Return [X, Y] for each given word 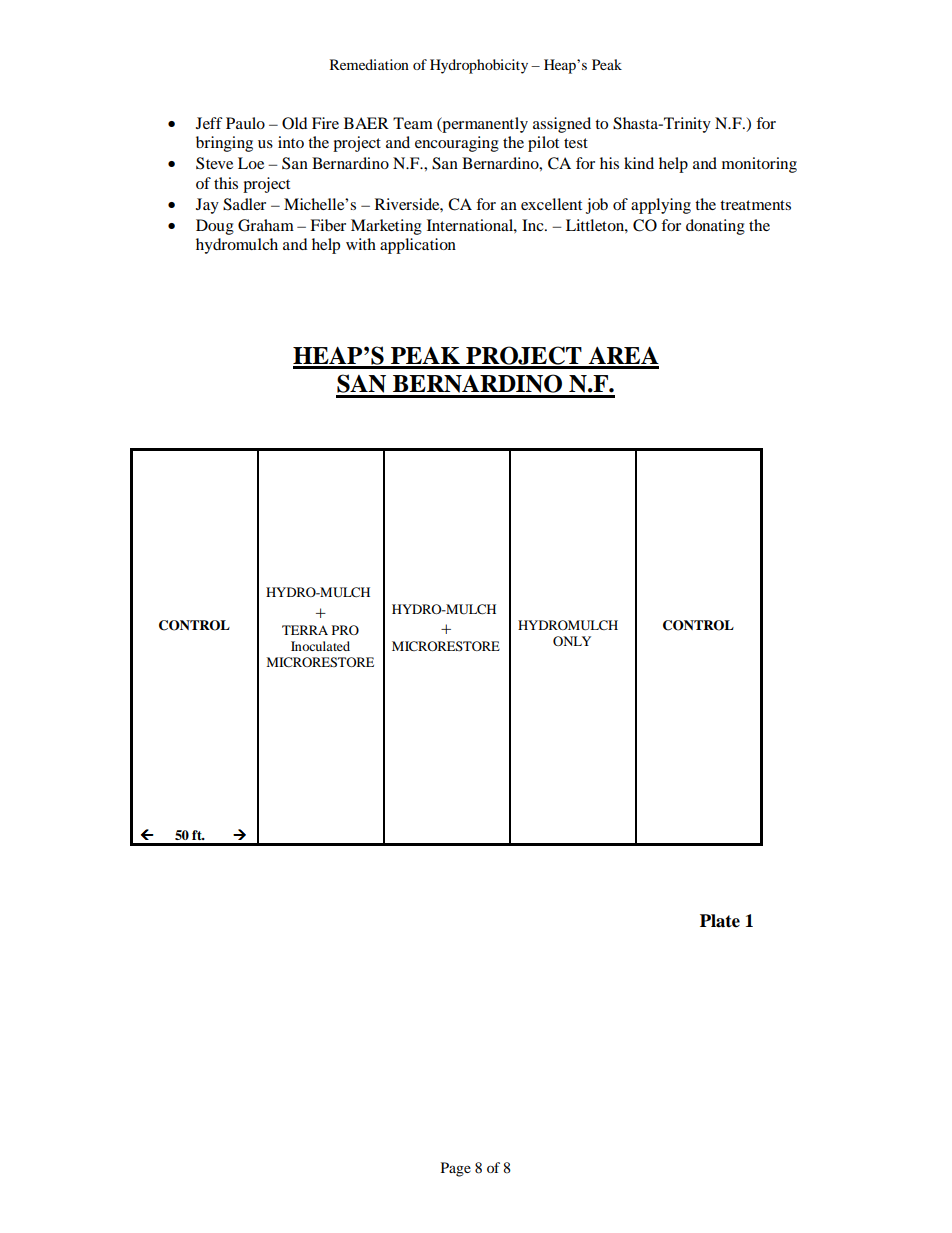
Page [456, 1169]
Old [295, 123]
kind [639, 163]
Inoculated [320, 646]
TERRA [305, 630]
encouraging [457, 144]
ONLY [572, 641]
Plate [720, 921]
